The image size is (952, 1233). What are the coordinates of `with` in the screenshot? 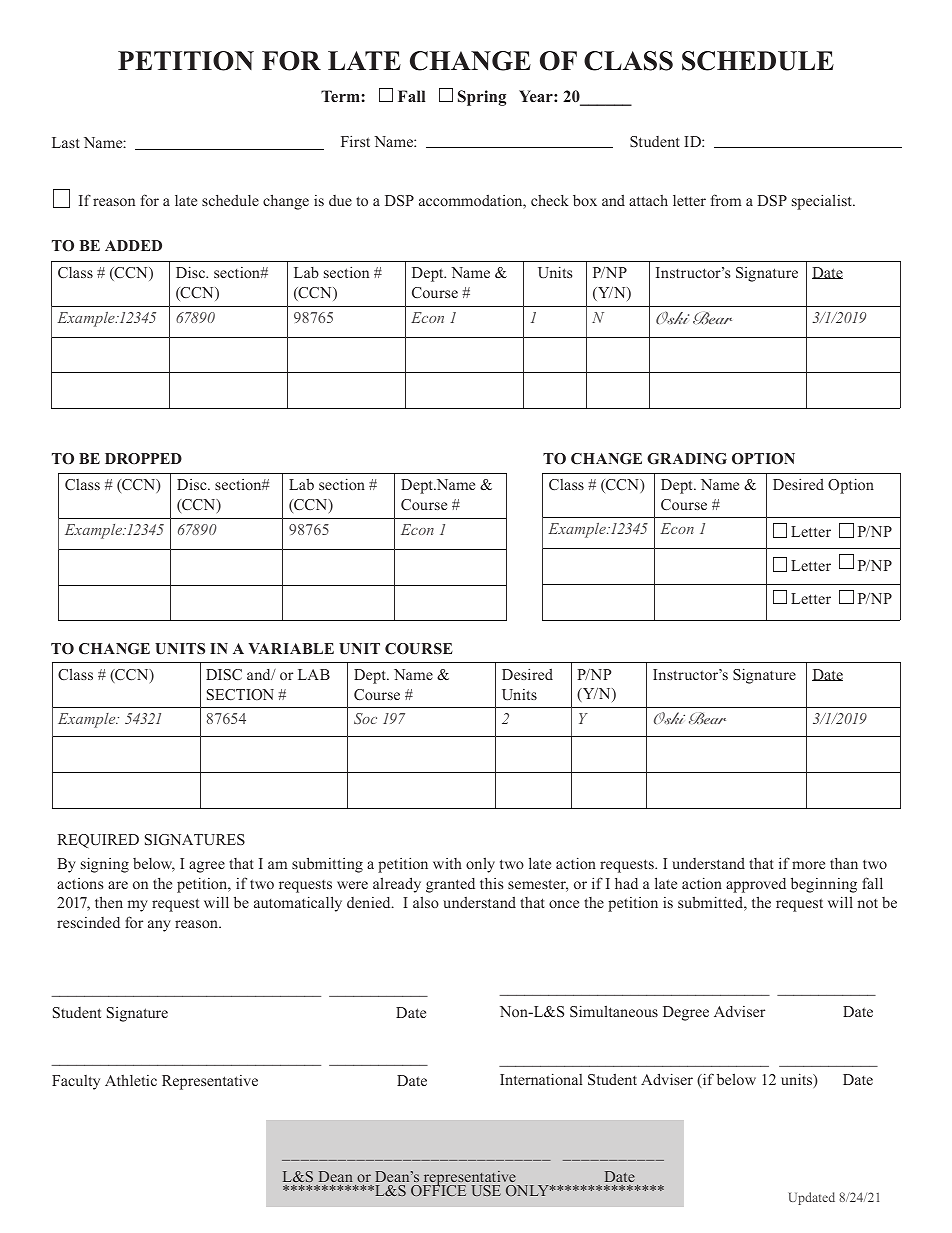 It's located at (447, 863).
